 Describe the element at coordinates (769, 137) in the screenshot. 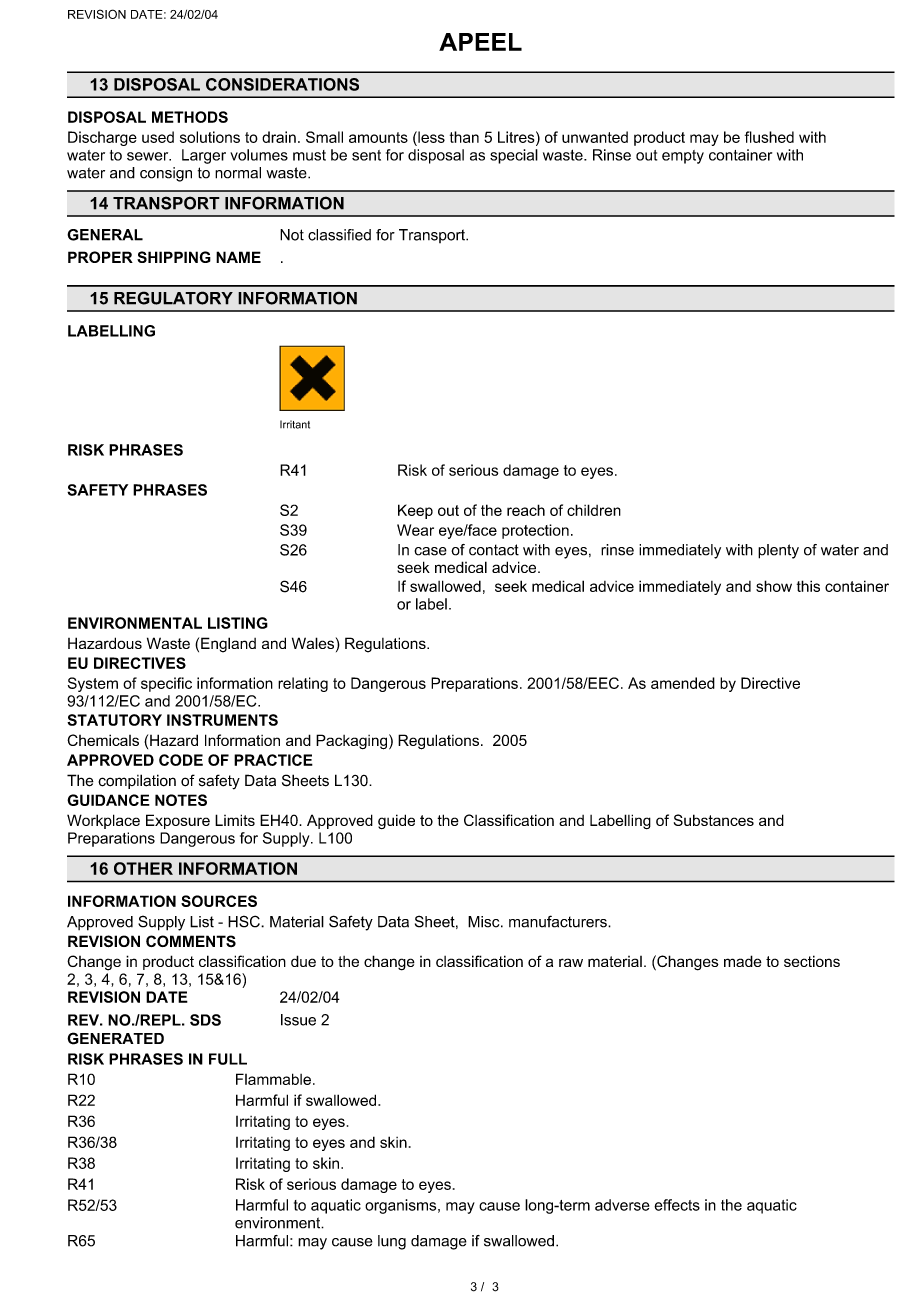

I see `flushed` at that location.
